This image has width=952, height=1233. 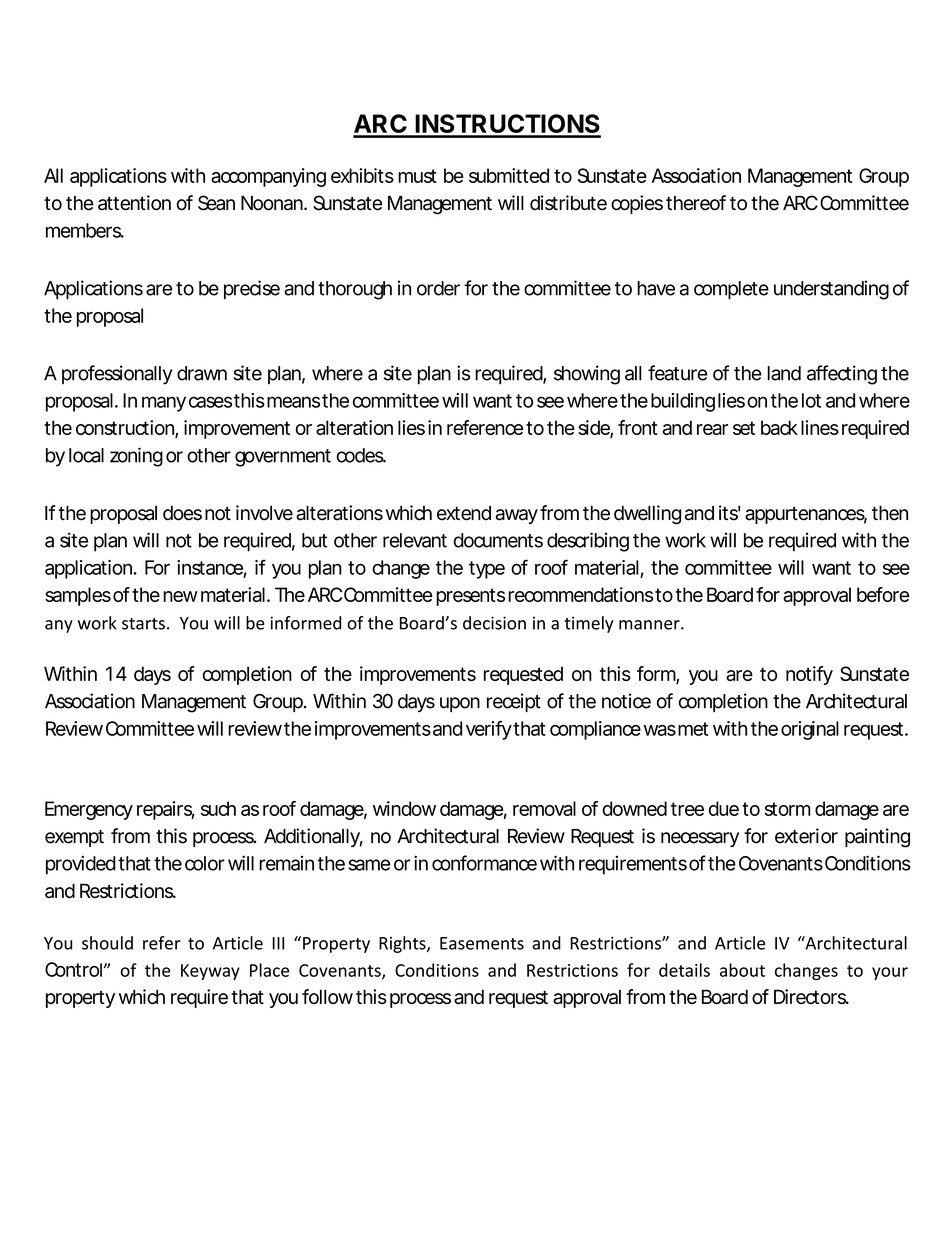 What do you see at coordinates (134, 203) in the image?
I see `attention` at bounding box center [134, 203].
